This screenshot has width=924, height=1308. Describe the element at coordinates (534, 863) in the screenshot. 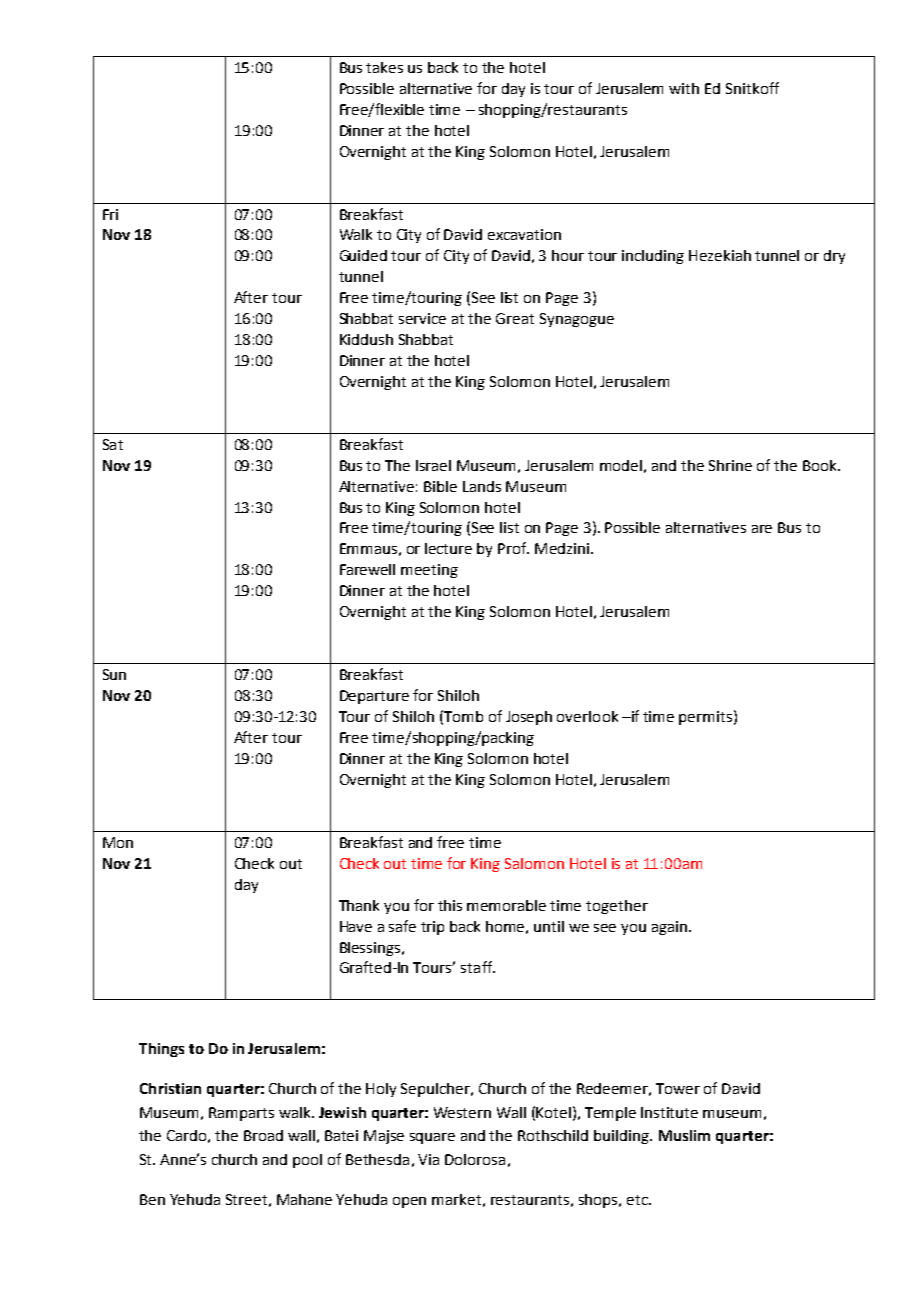

I see `Salomon` at that location.
